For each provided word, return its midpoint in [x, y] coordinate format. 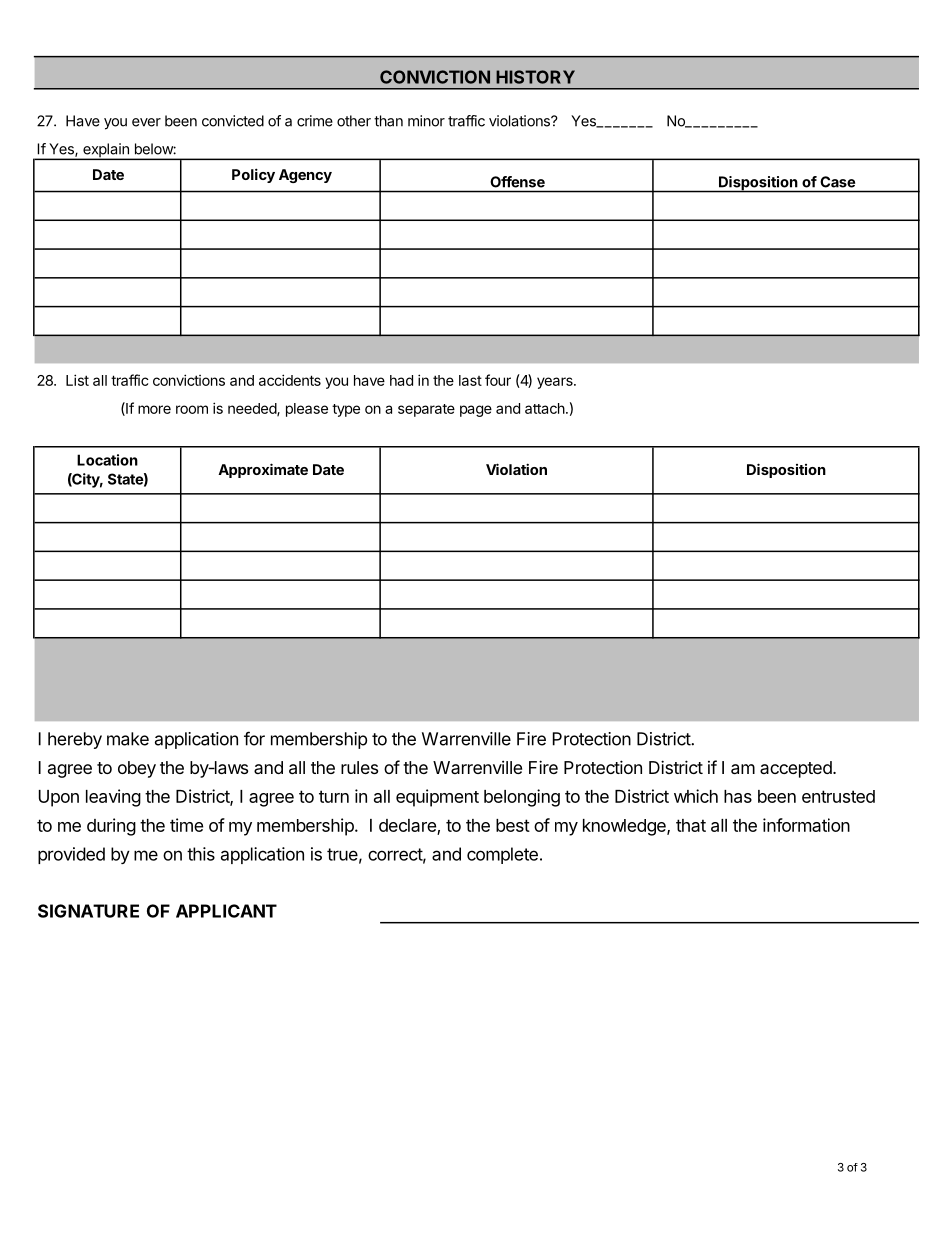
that [691, 825]
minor [426, 121]
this [201, 854]
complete [502, 855]
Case [838, 182]
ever [146, 122]
